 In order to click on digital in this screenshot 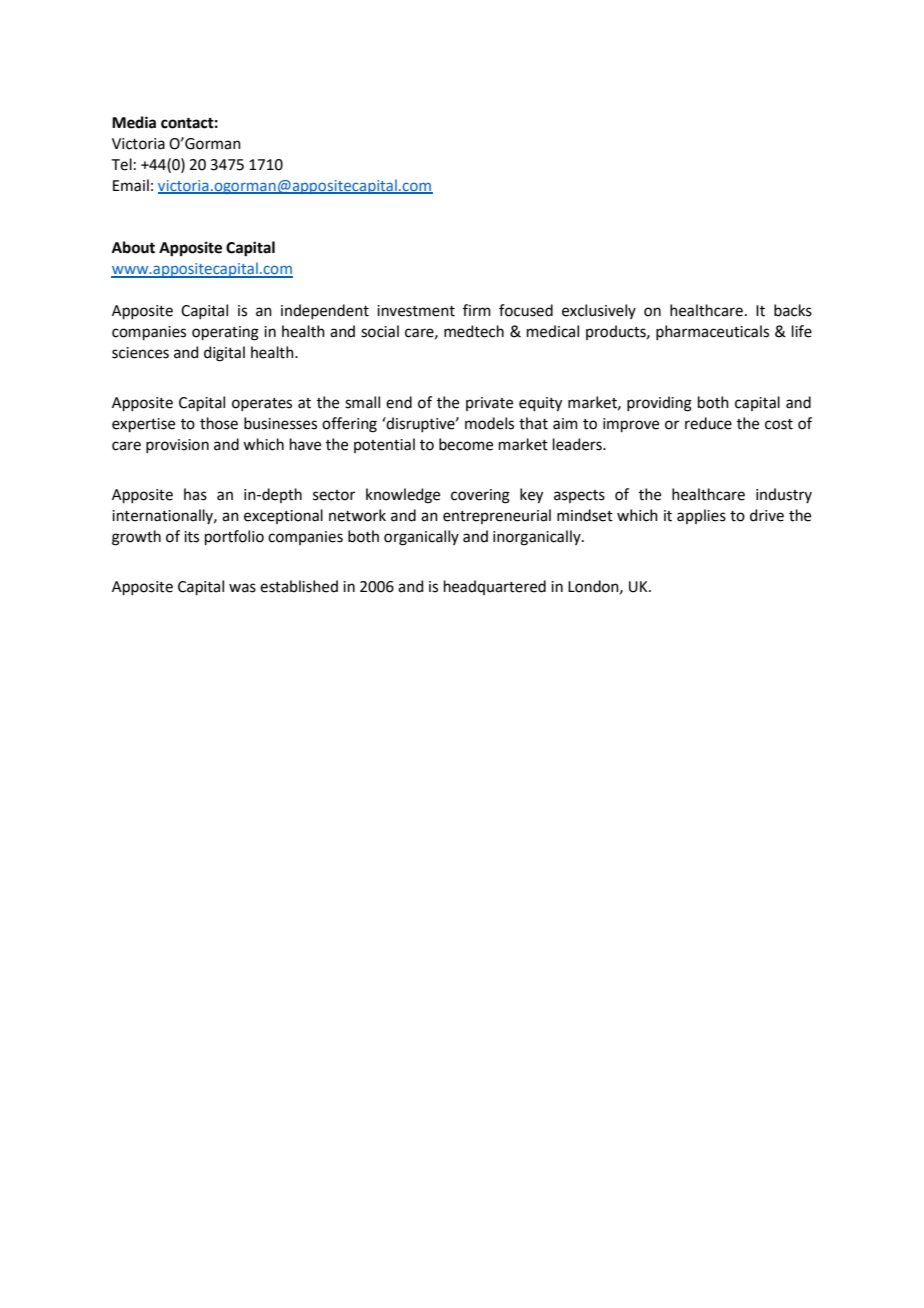, I will do `click(224, 354)`.
